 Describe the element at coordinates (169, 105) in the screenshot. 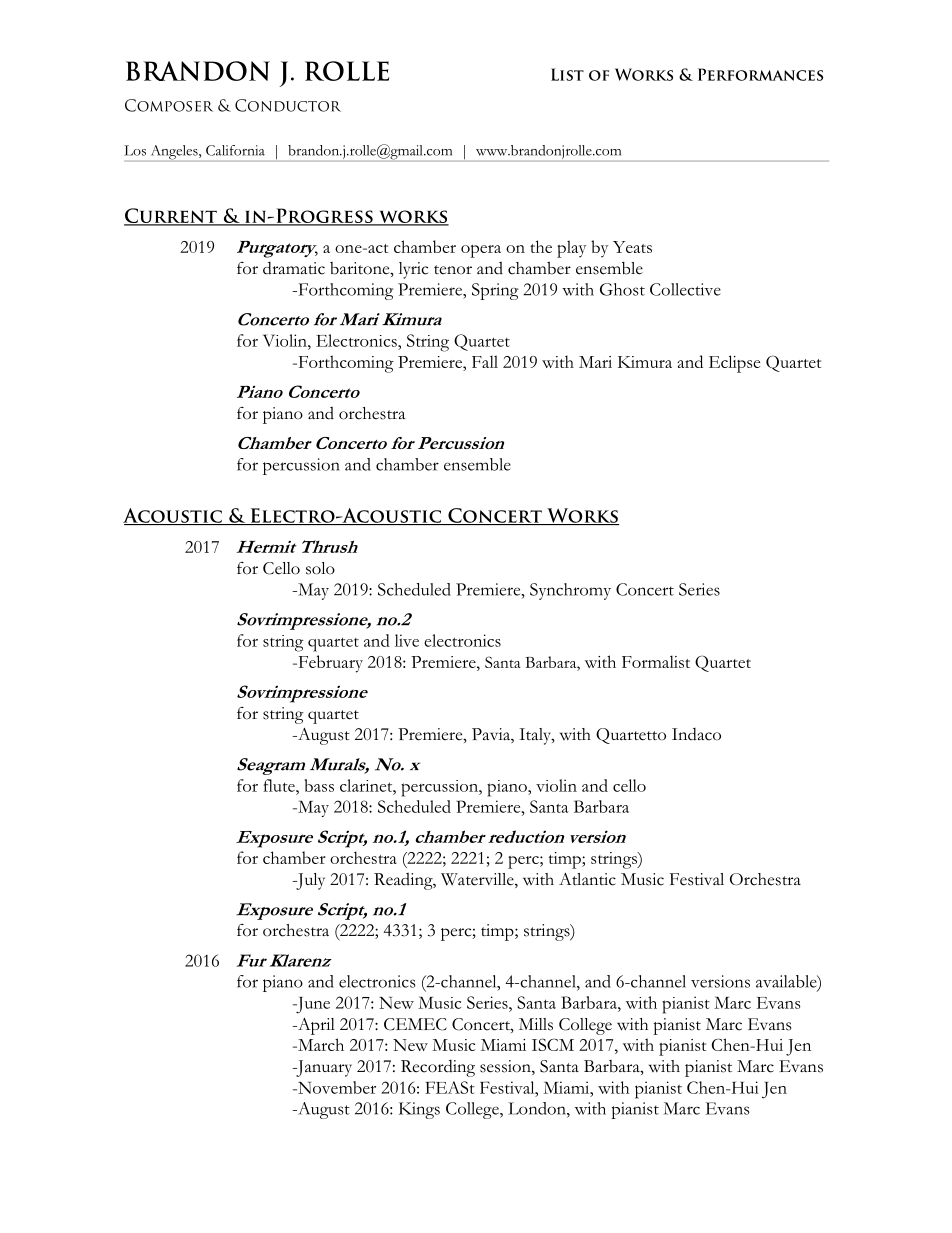

I see `Composer` at that location.
